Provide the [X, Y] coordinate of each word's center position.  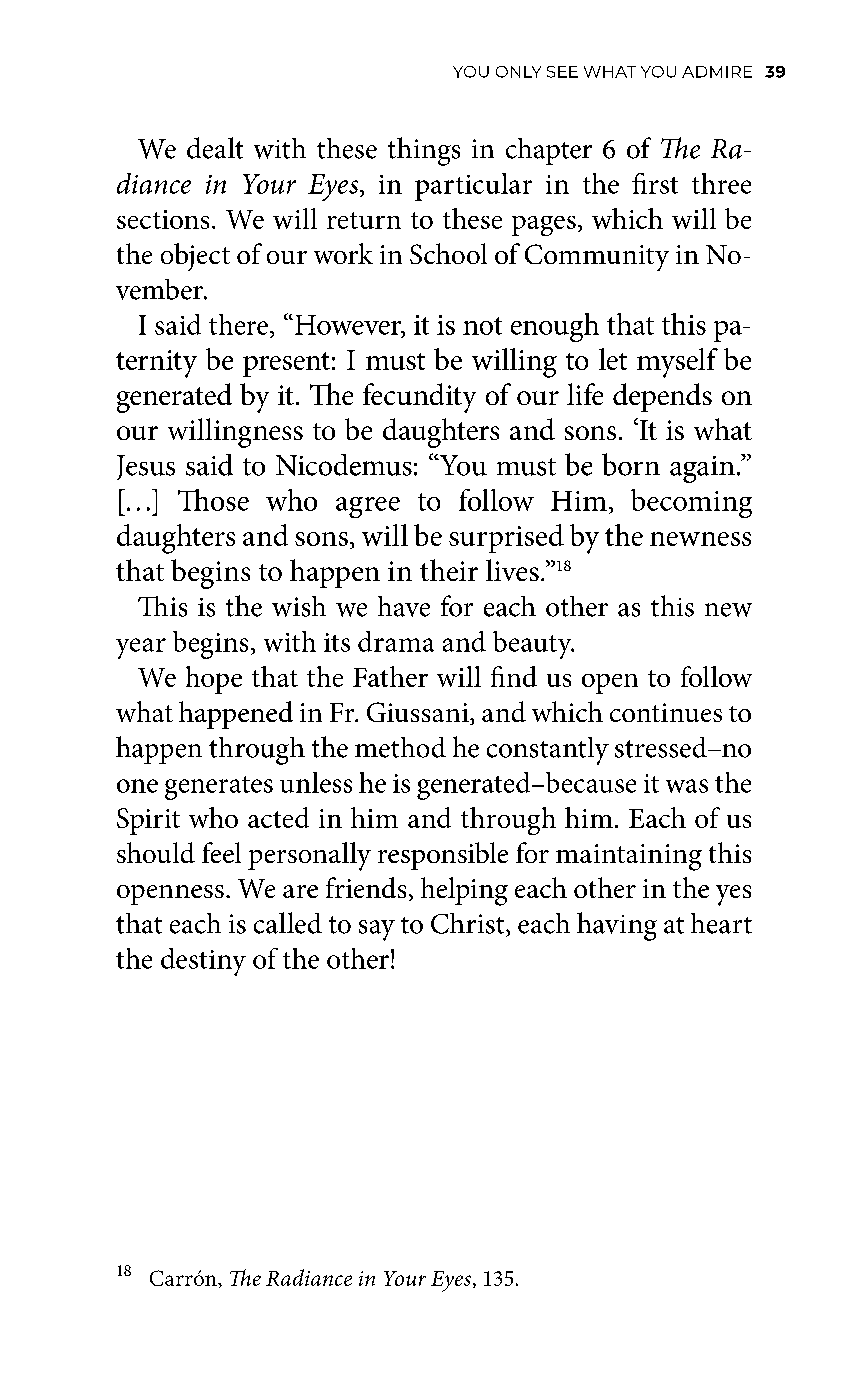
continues [666, 712]
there [240, 324]
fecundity [419, 398]
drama [396, 641]
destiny [203, 962]
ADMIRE [717, 72]
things [424, 151]
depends [662, 397]
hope [214, 680]
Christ [469, 923]
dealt [215, 148]
